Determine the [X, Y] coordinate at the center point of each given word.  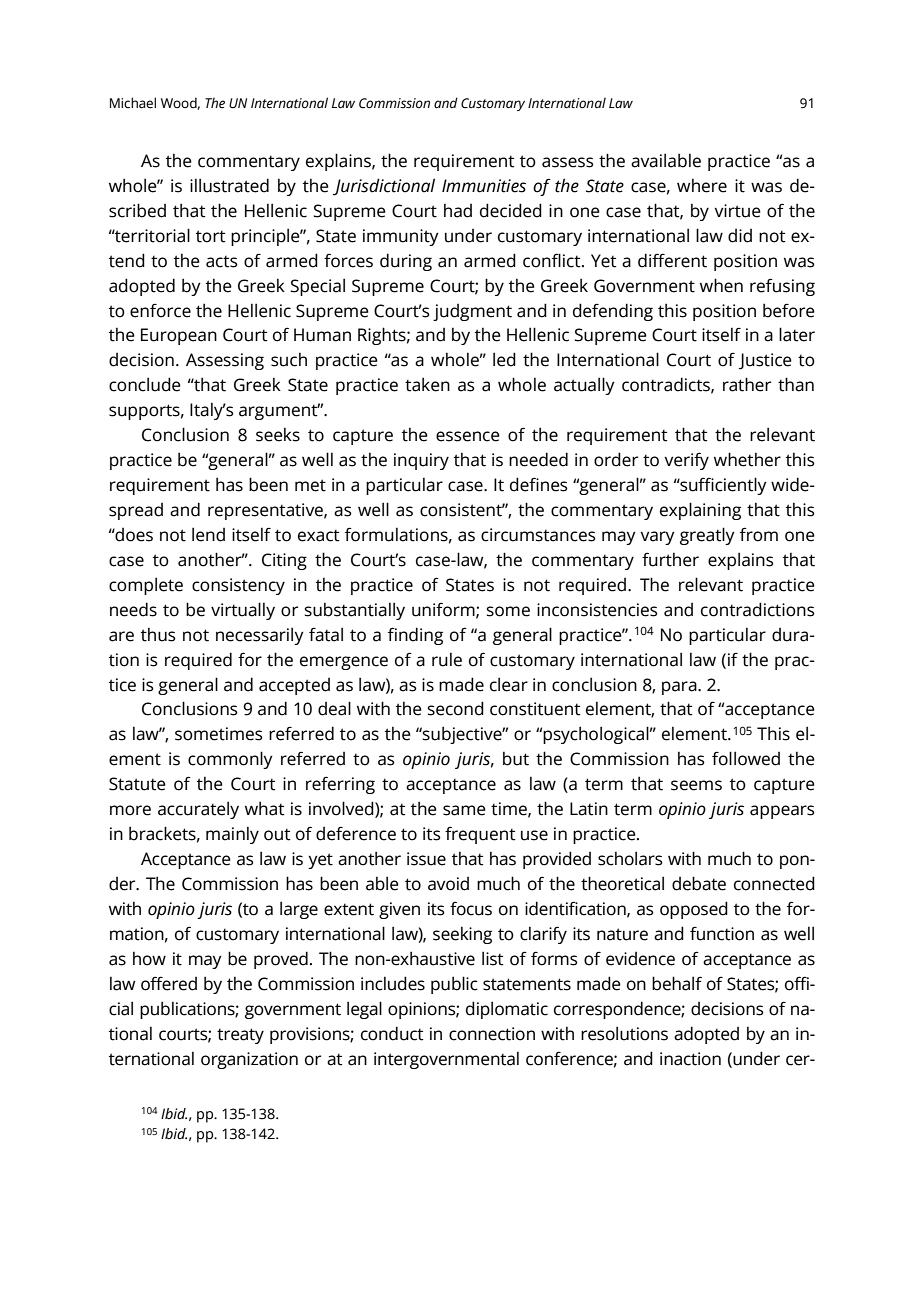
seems [696, 785]
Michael [133, 103]
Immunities [484, 186]
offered [169, 983]
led [504, 359]
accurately [198, 810]
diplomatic [507, 1010]
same [464, 810]
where [702, 185]
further [670, 559]
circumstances [538, 535]
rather [747, 384]
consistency [238, 586]
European [179, 336]
